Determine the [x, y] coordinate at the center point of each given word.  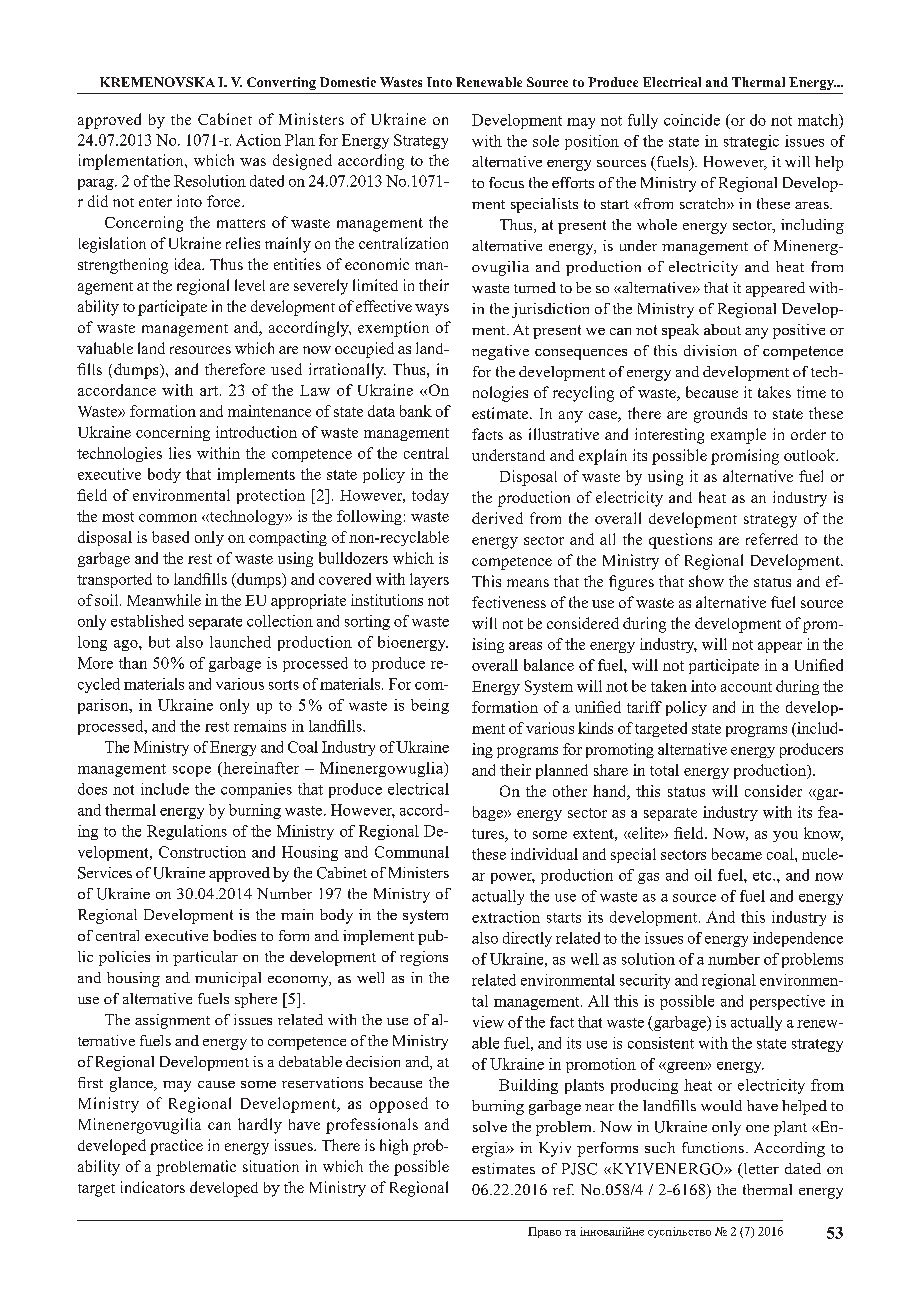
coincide [692, 120]
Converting [281, 83]
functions [713, 1147]
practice [176, 1147]
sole [546, 141]
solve [490, 1126]
